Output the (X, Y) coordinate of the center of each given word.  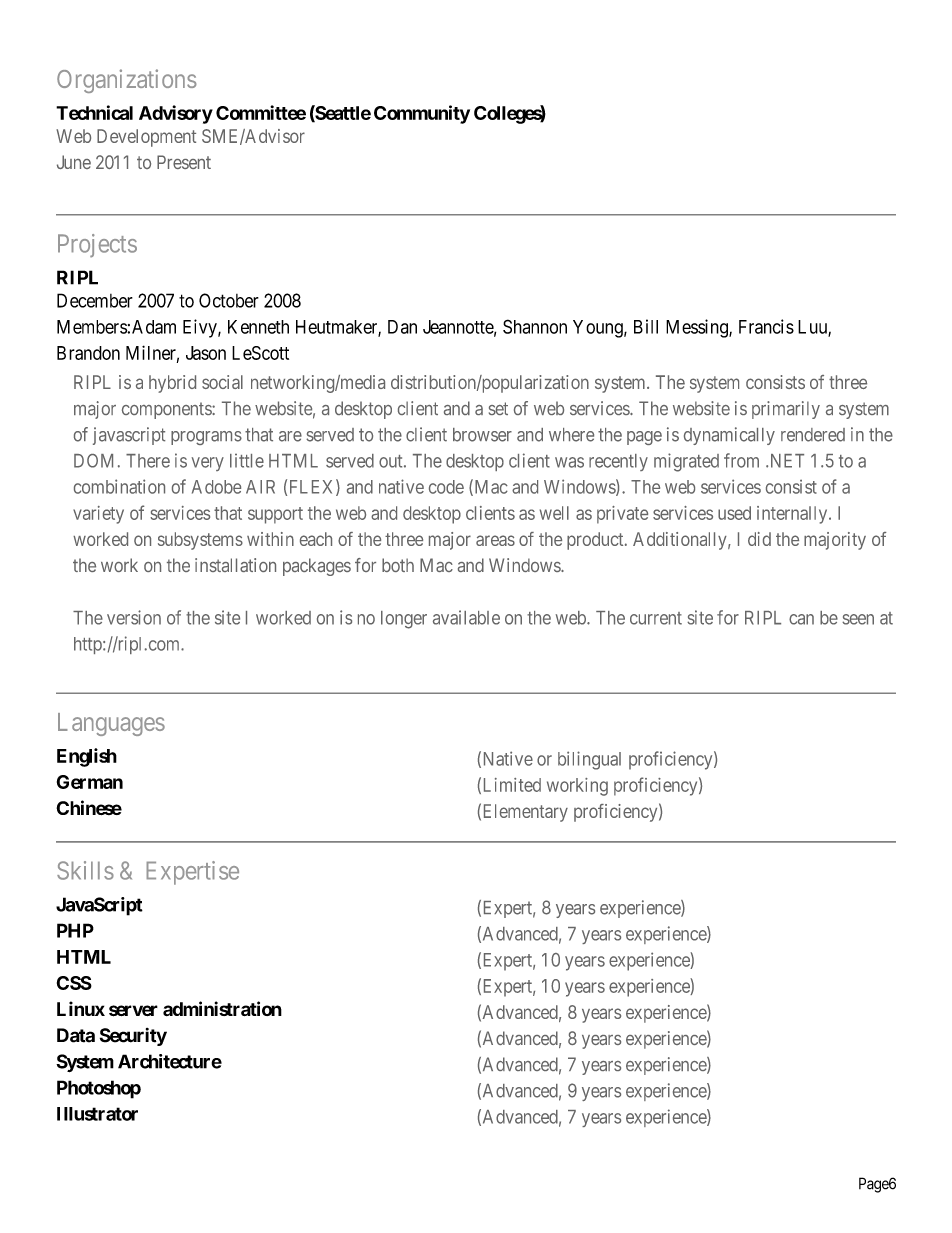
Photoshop (99, 1089)
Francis (766, 326)
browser (482, 435)
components (167, 410)
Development (146, 138)
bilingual (589, 760)
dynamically (729, 436)
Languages (111, 724)
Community (422, 114)
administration (222, 1008)
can (801, 619)
